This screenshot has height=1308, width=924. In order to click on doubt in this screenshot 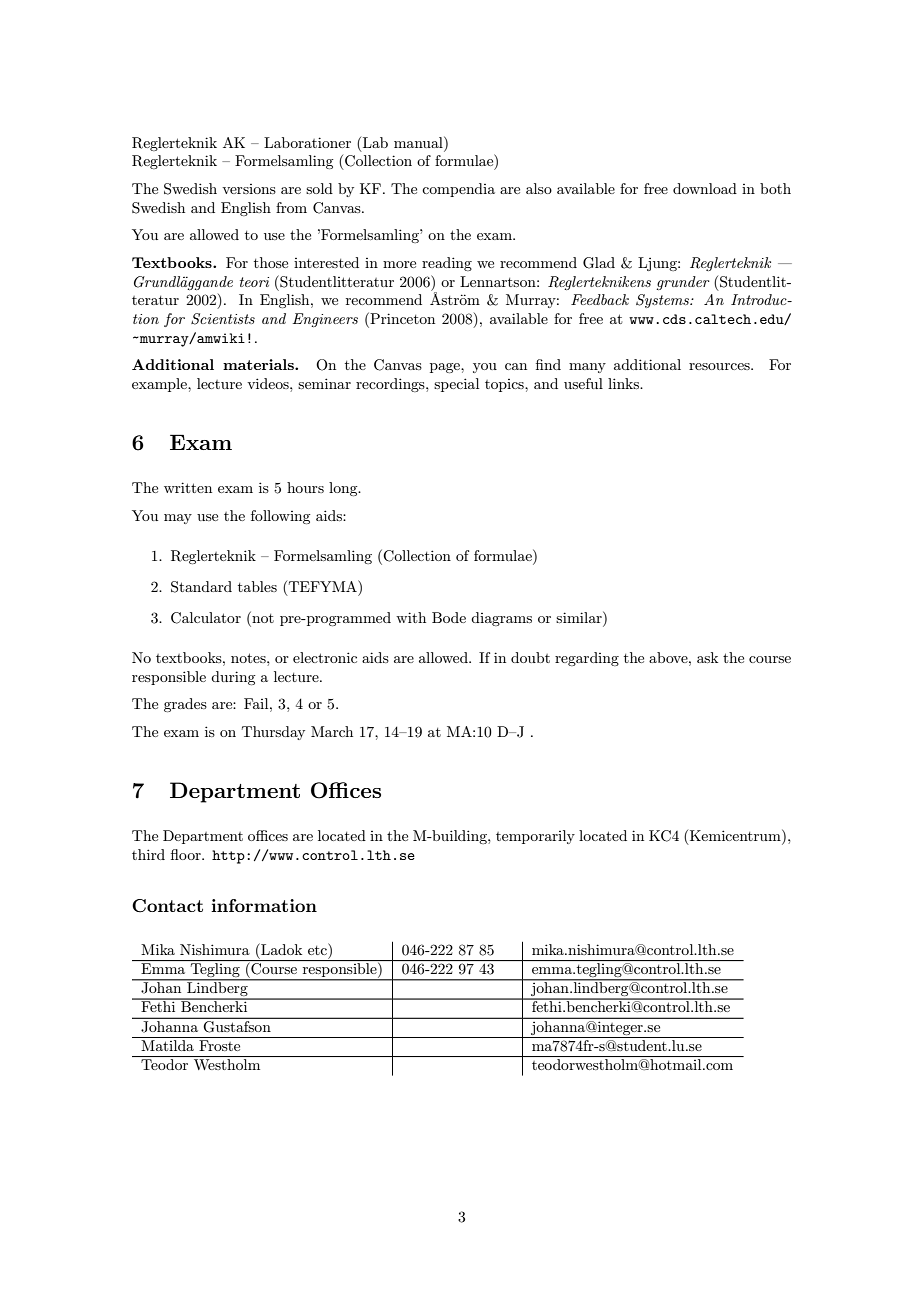, I will do `click(530, 657)`.
